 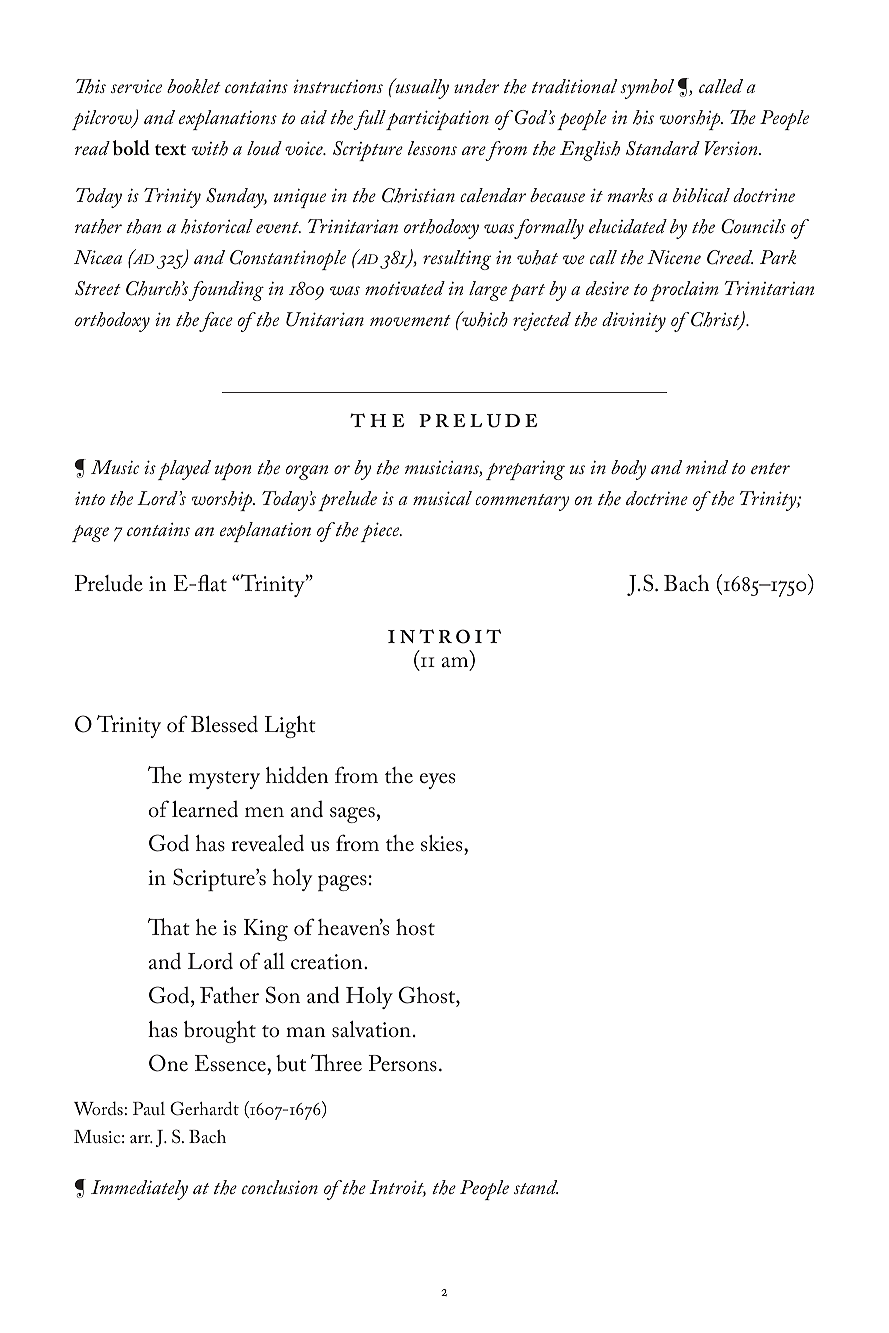 I want to click on arr, so click(x=141, y=1139).
